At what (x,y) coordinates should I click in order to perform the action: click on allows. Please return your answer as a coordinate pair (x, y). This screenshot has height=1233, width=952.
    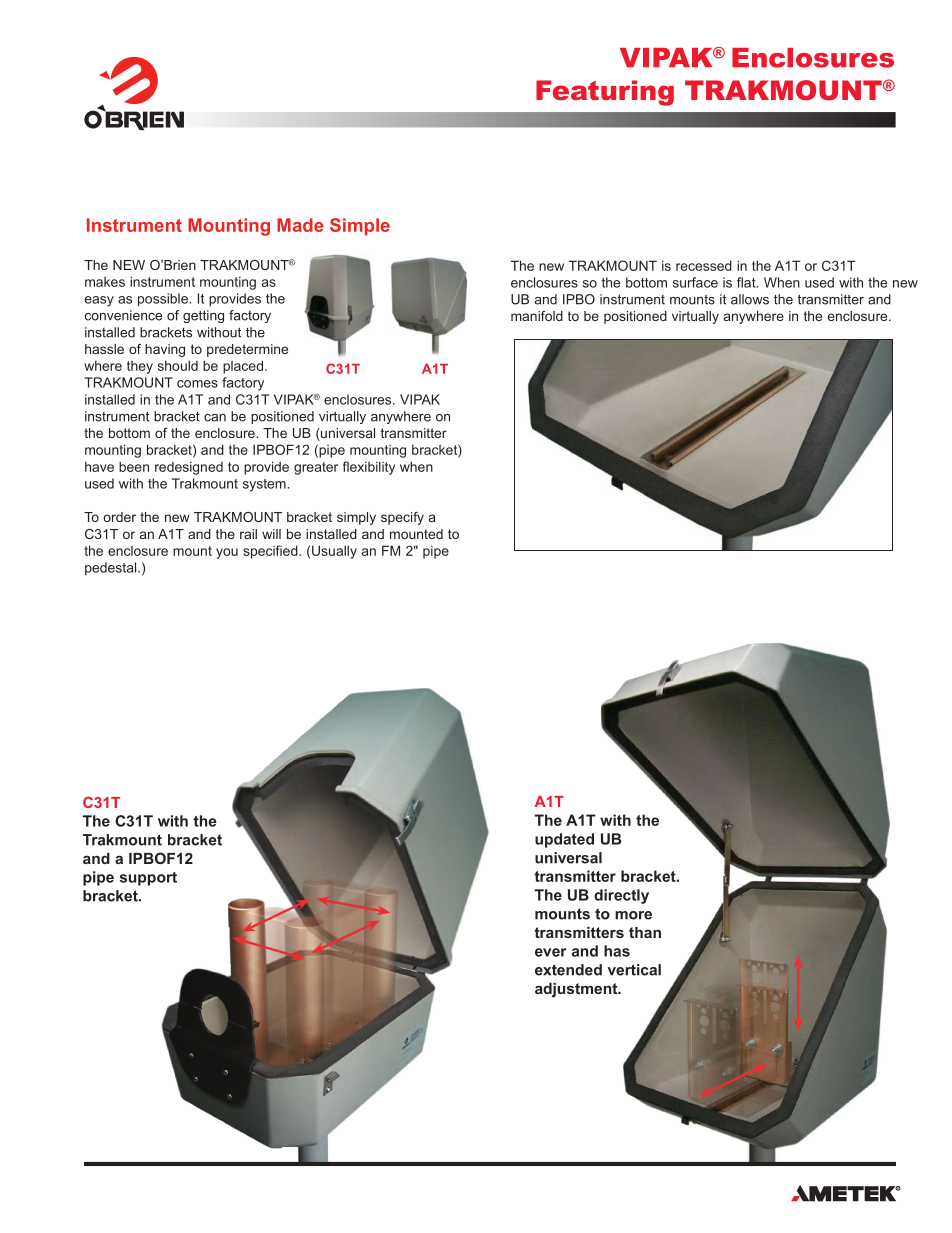
    Looking at the image, I should click on (750, 299).
